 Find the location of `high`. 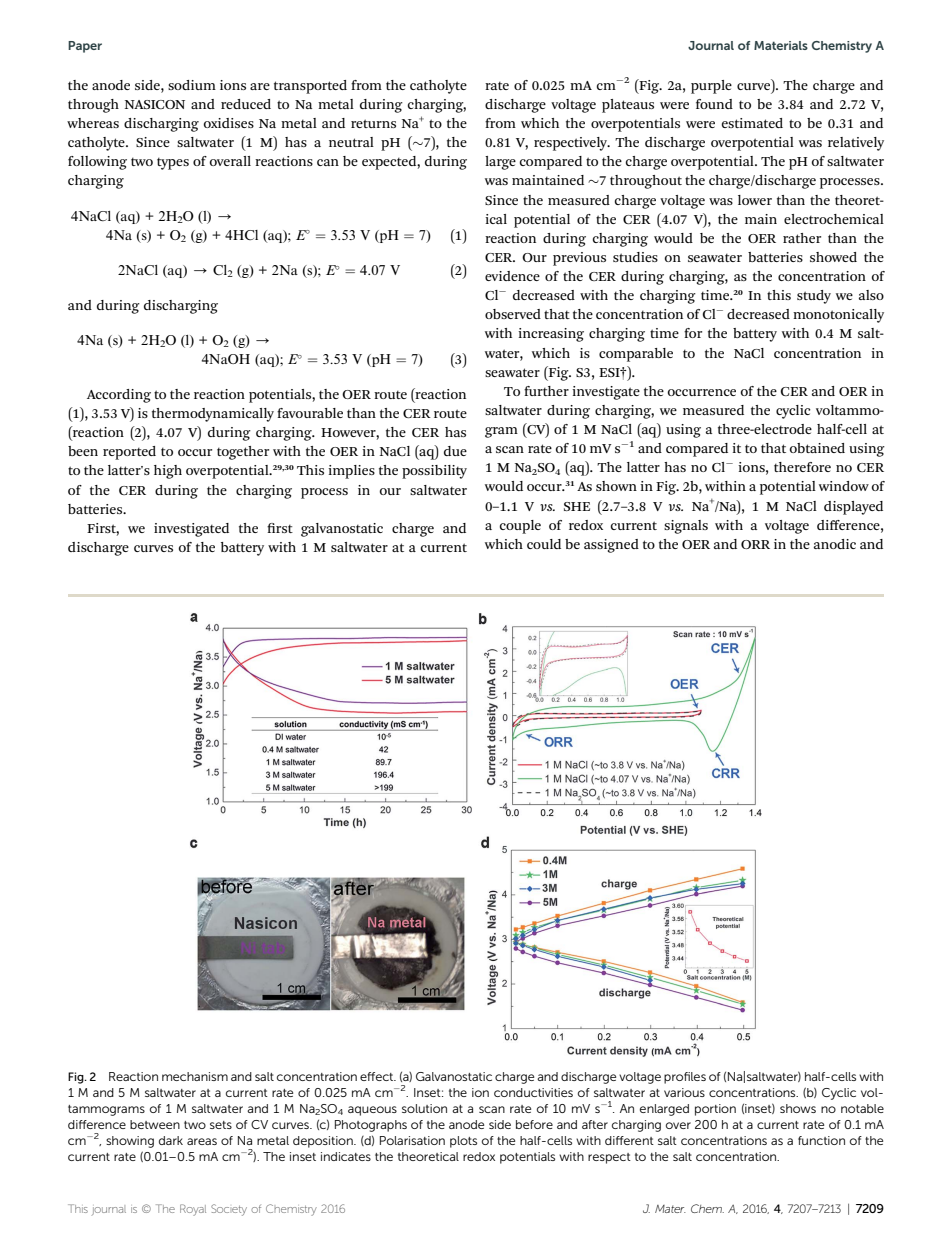

high is located at coordinates (168, 472).
